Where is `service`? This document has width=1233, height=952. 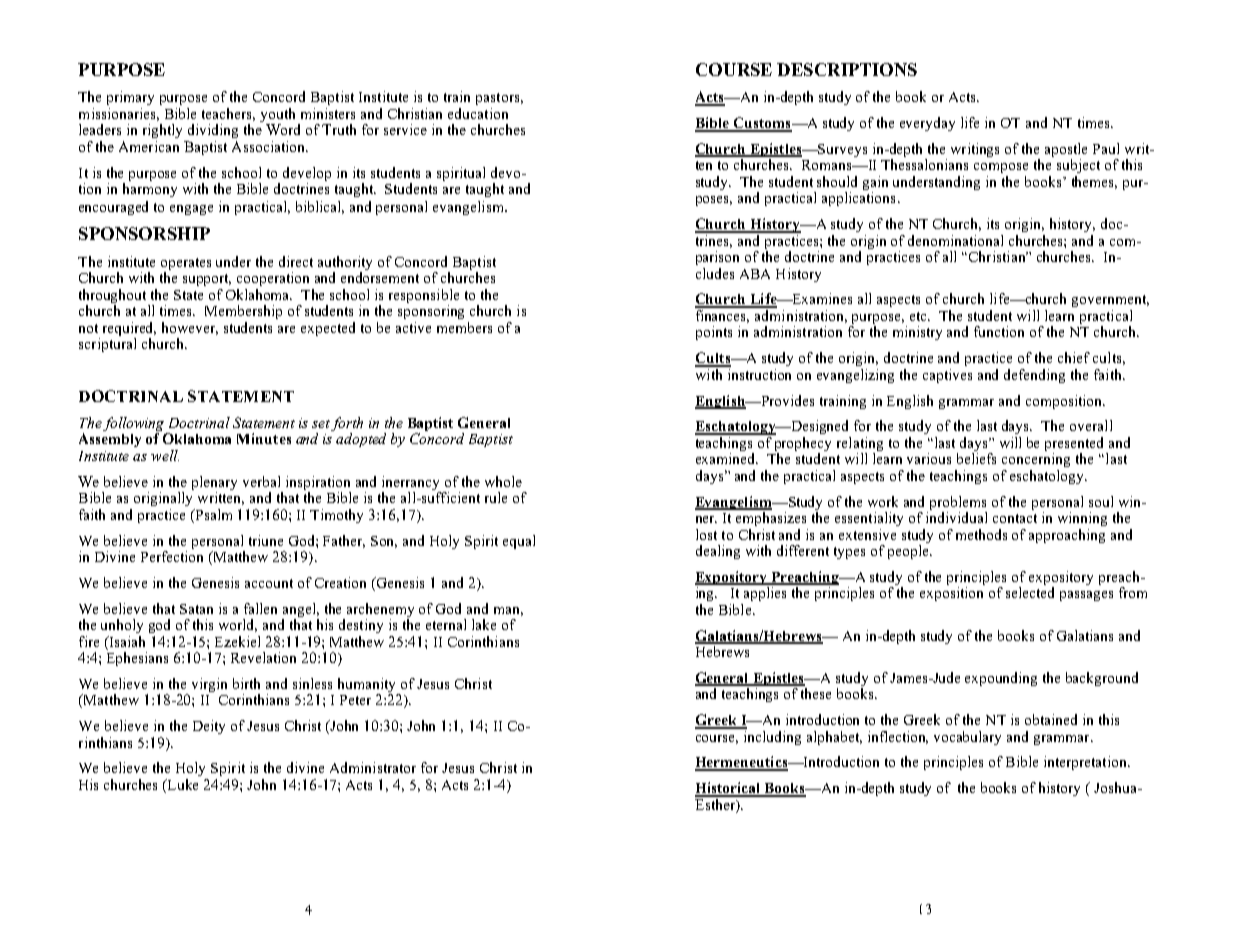
service is located at coordinates (405, 129).
